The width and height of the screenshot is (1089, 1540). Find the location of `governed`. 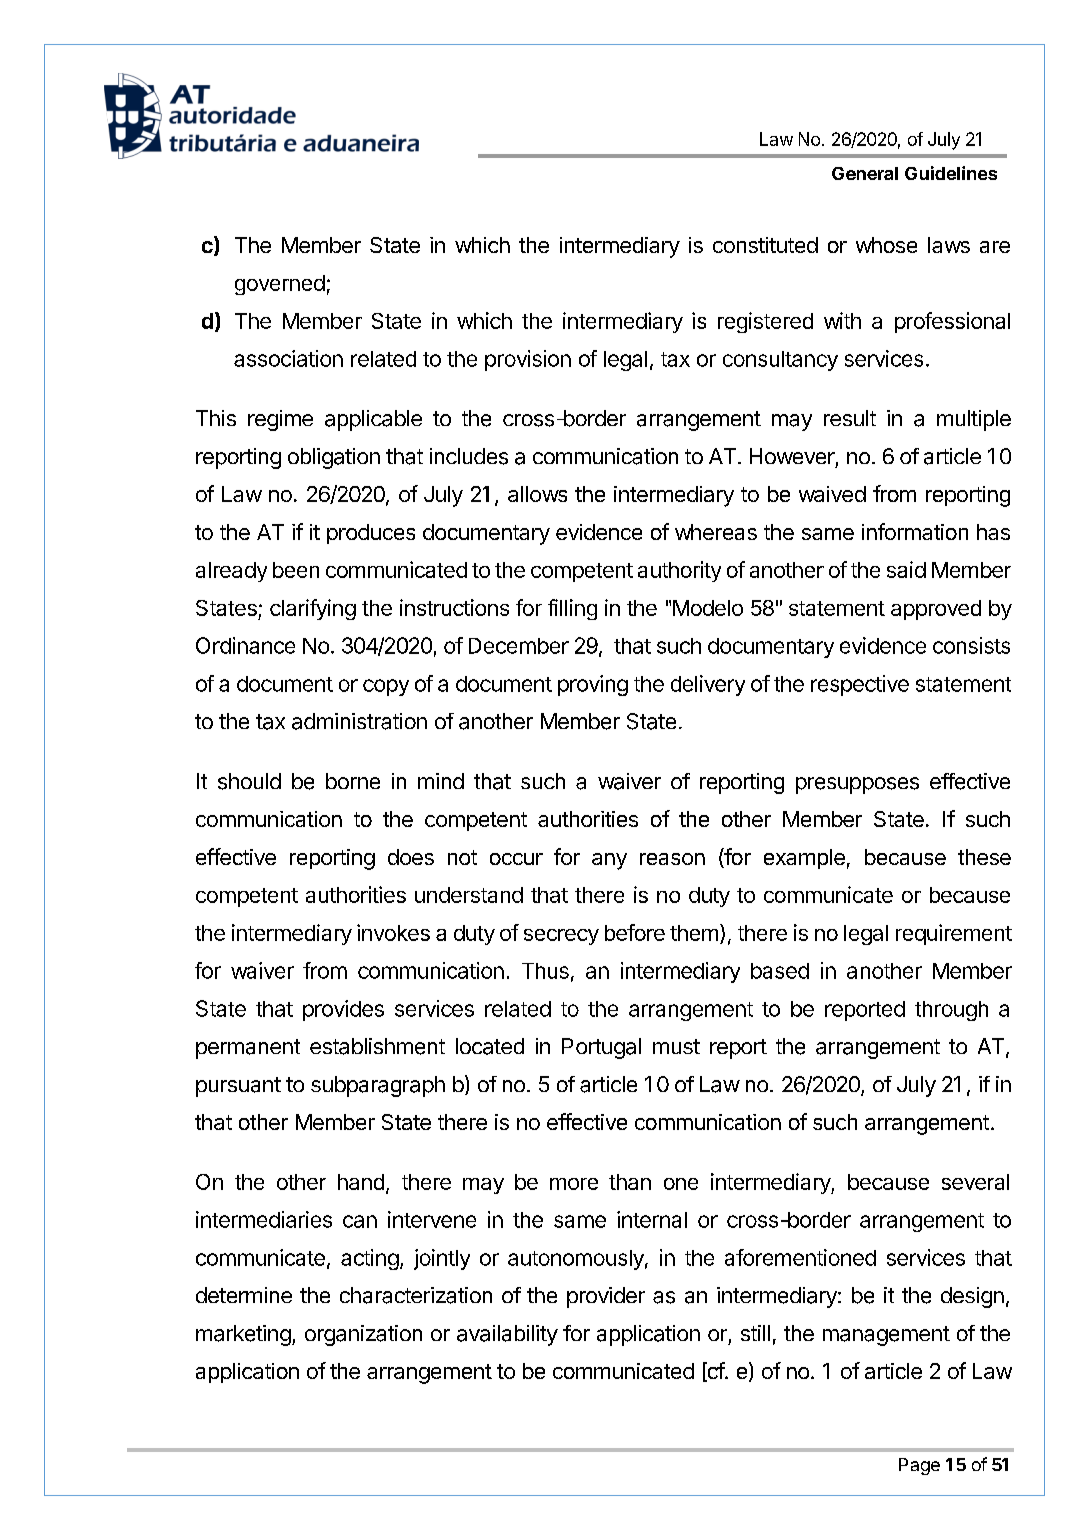

governed is located at coordinates (280, 285).
